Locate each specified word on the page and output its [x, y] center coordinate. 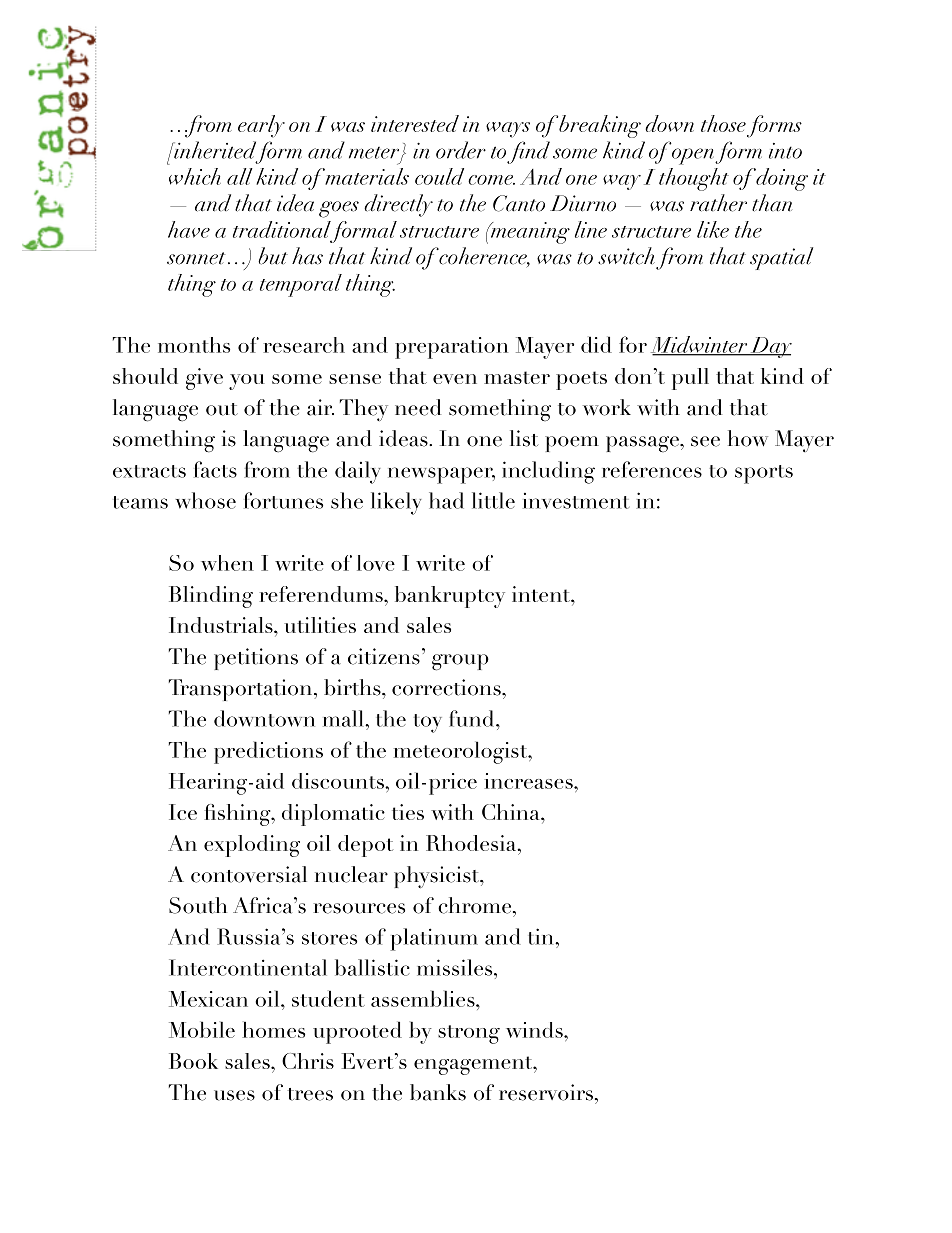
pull [690, 379]
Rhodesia [472, 843]
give [204, 379]
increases [529, 781]
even [455, 379]
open [694, 156]
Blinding [211, 597]
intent [542, 594]
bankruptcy [450, 597]
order [461, 150]
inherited [214, 150]
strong [469, 1034]
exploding [252, 846]
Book [193, 1061]
